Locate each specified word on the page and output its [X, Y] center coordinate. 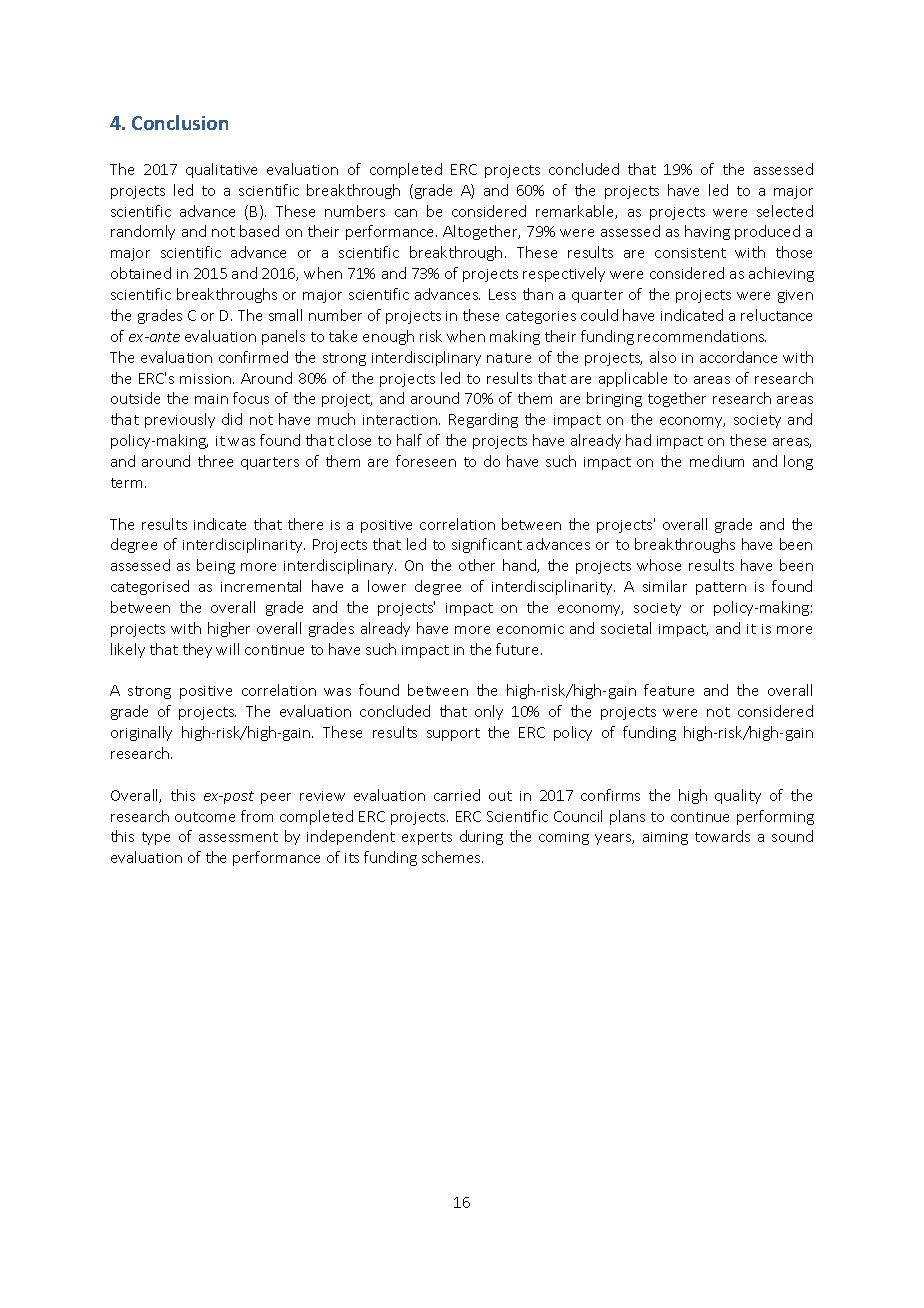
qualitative [221, 170]
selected [785, 211]
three [215, 461]
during [481, 837]
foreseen [426, 461]
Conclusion [180, 122]
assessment [238, 837]
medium [717, 461]
